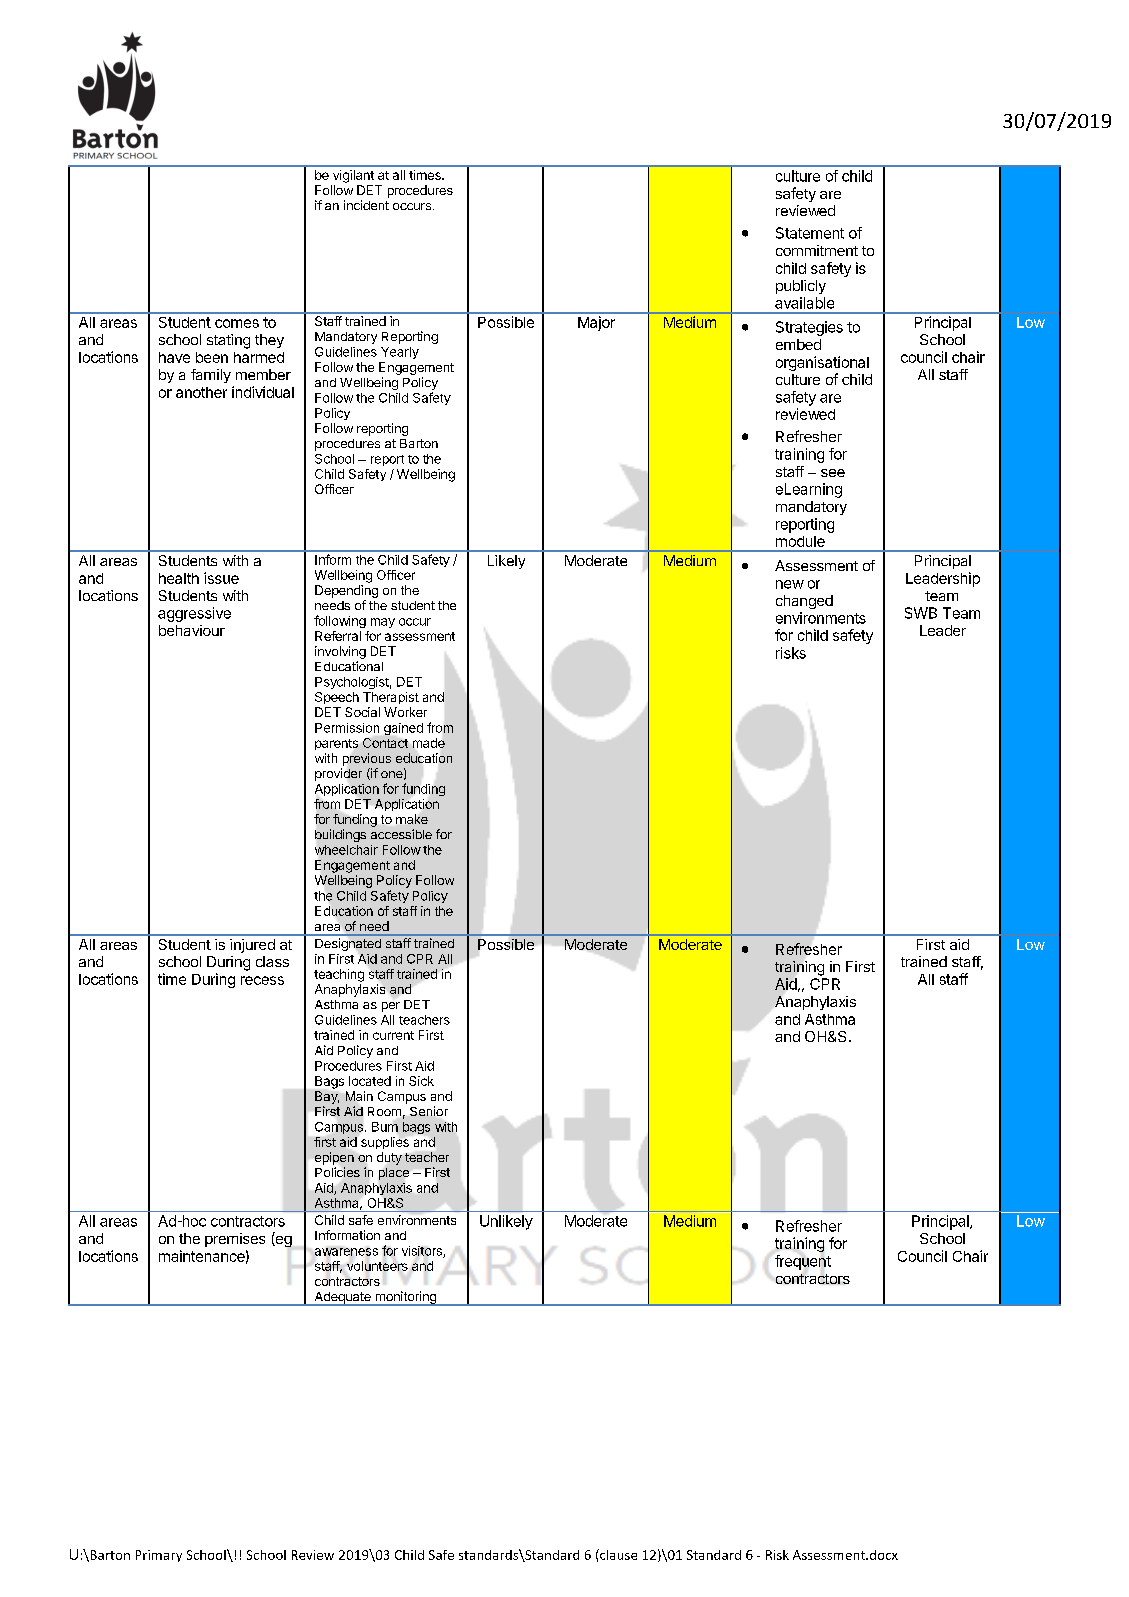 This screenshot has width=1129, height=1597. What do you see at coordinates (383, 623) in the screenshot?
I see `may` at bounding box center [383, 623].
